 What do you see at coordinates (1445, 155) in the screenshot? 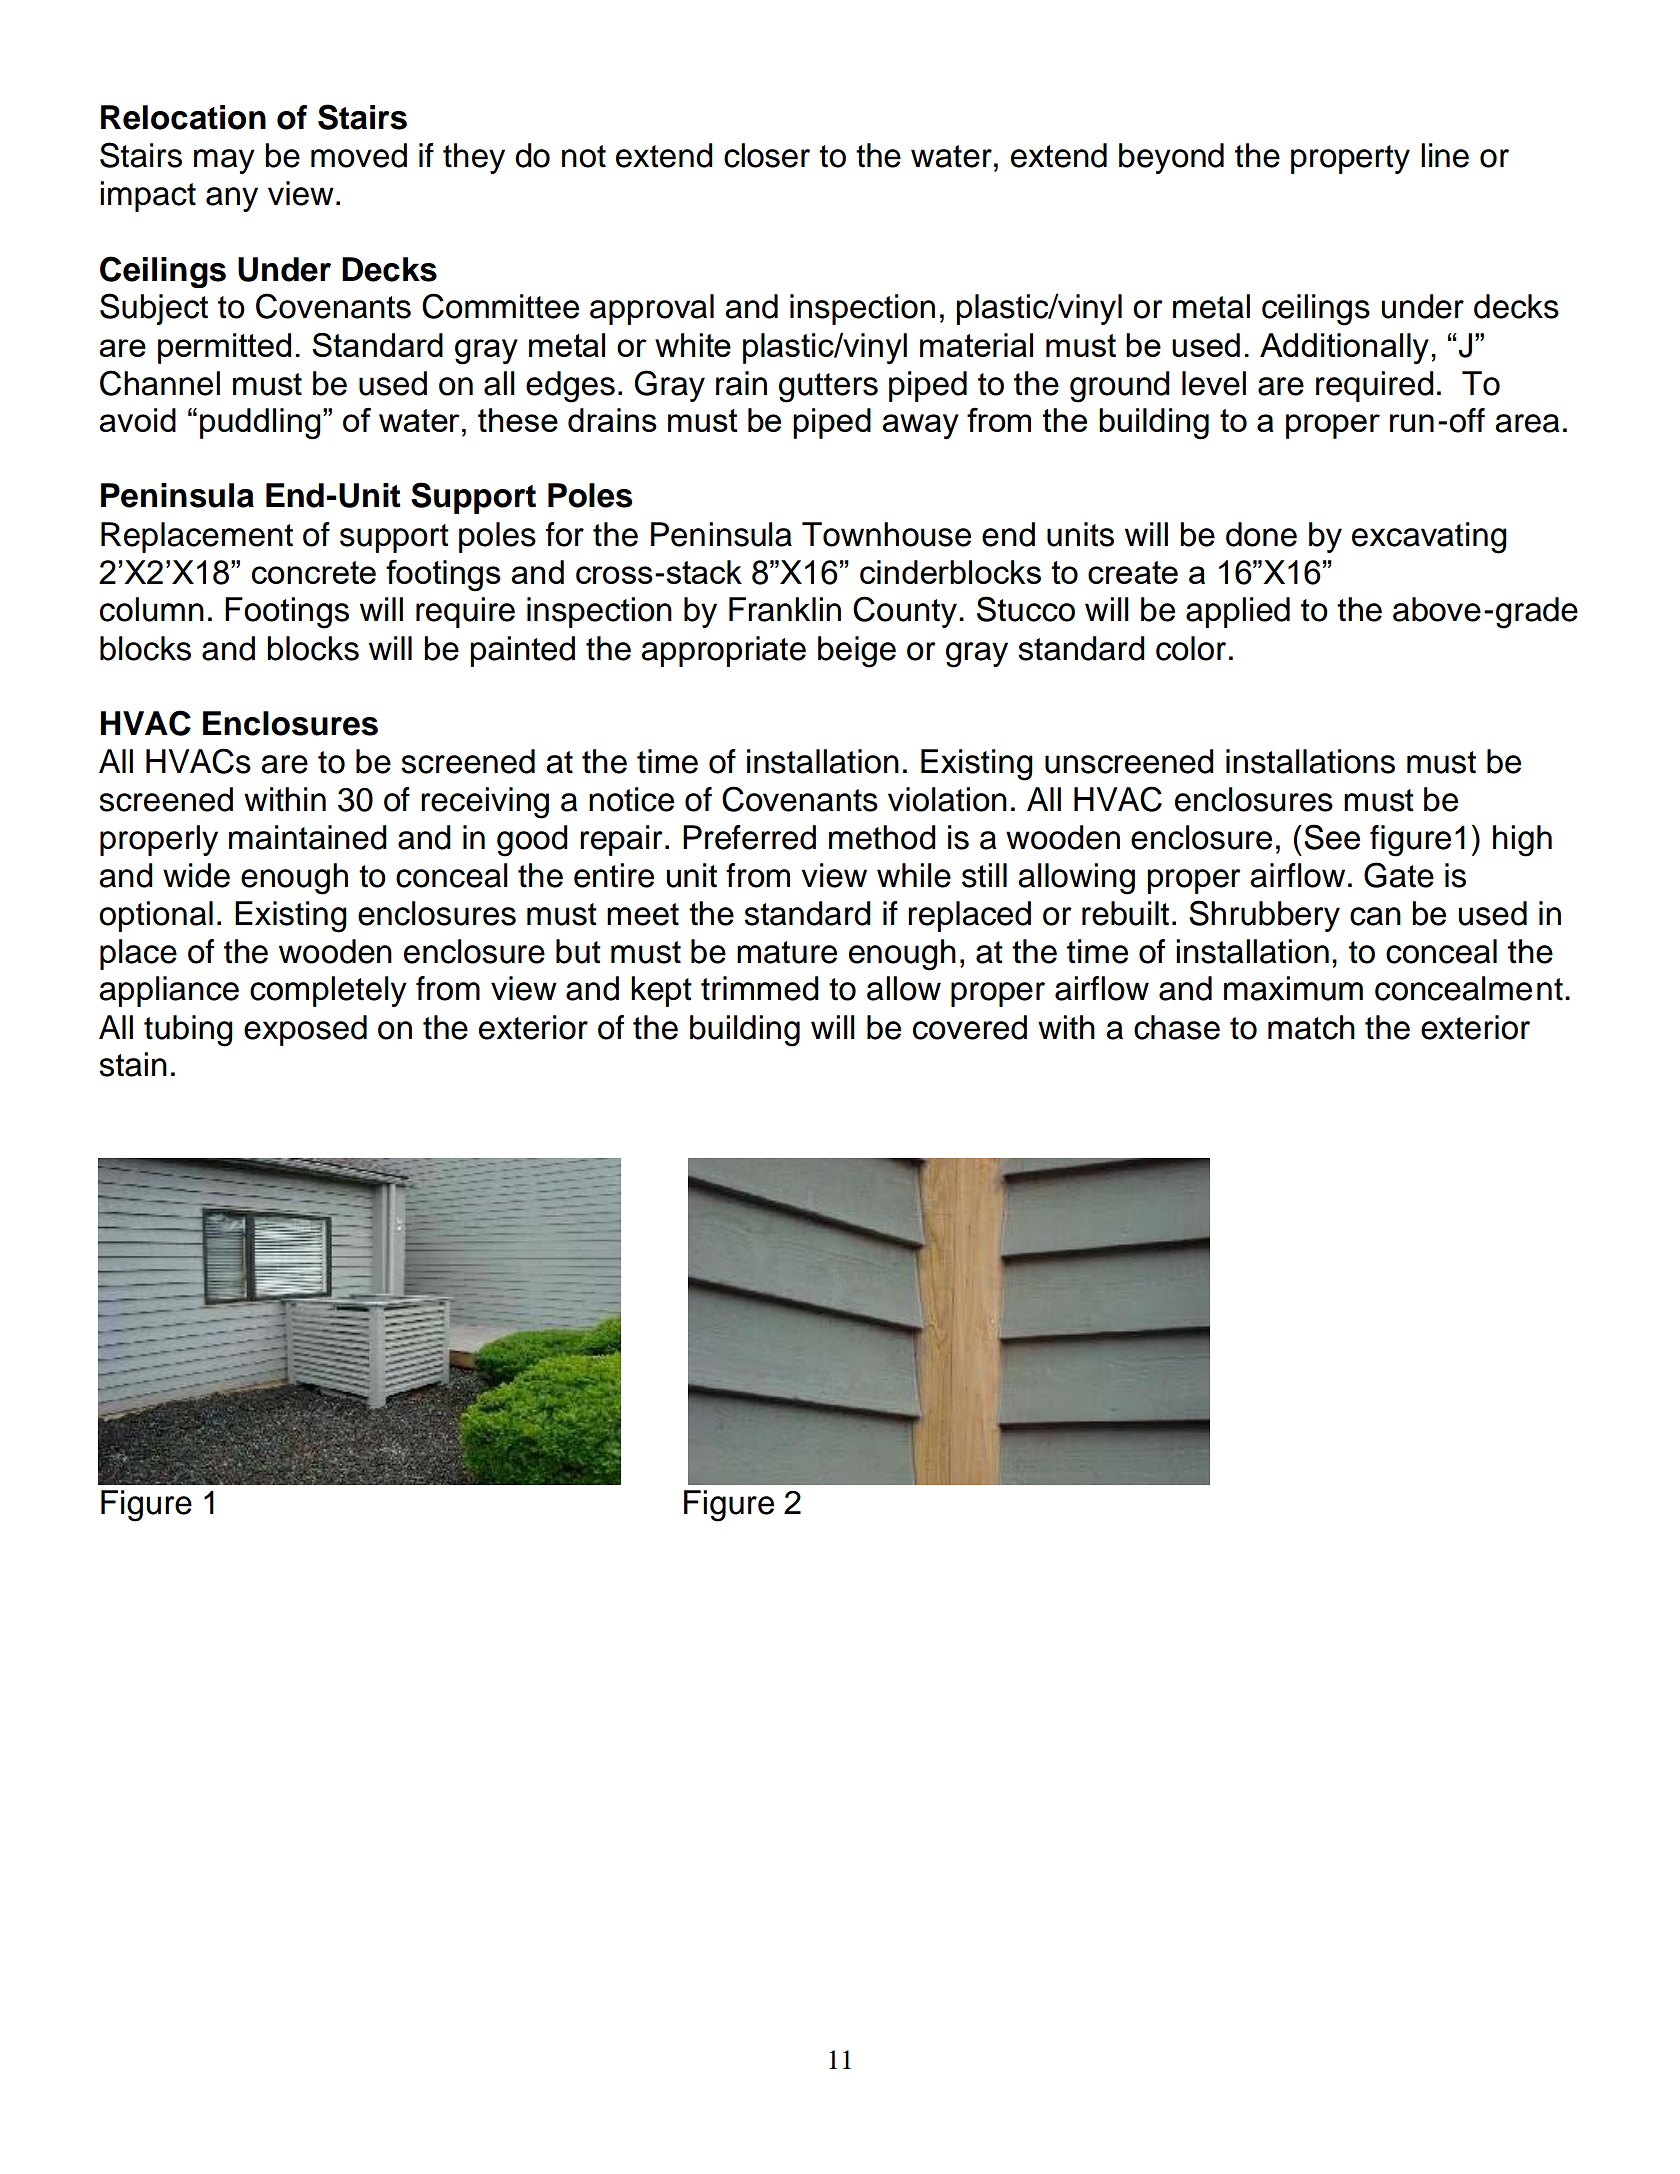
I see `line` at bounding box center [1445, 155].
